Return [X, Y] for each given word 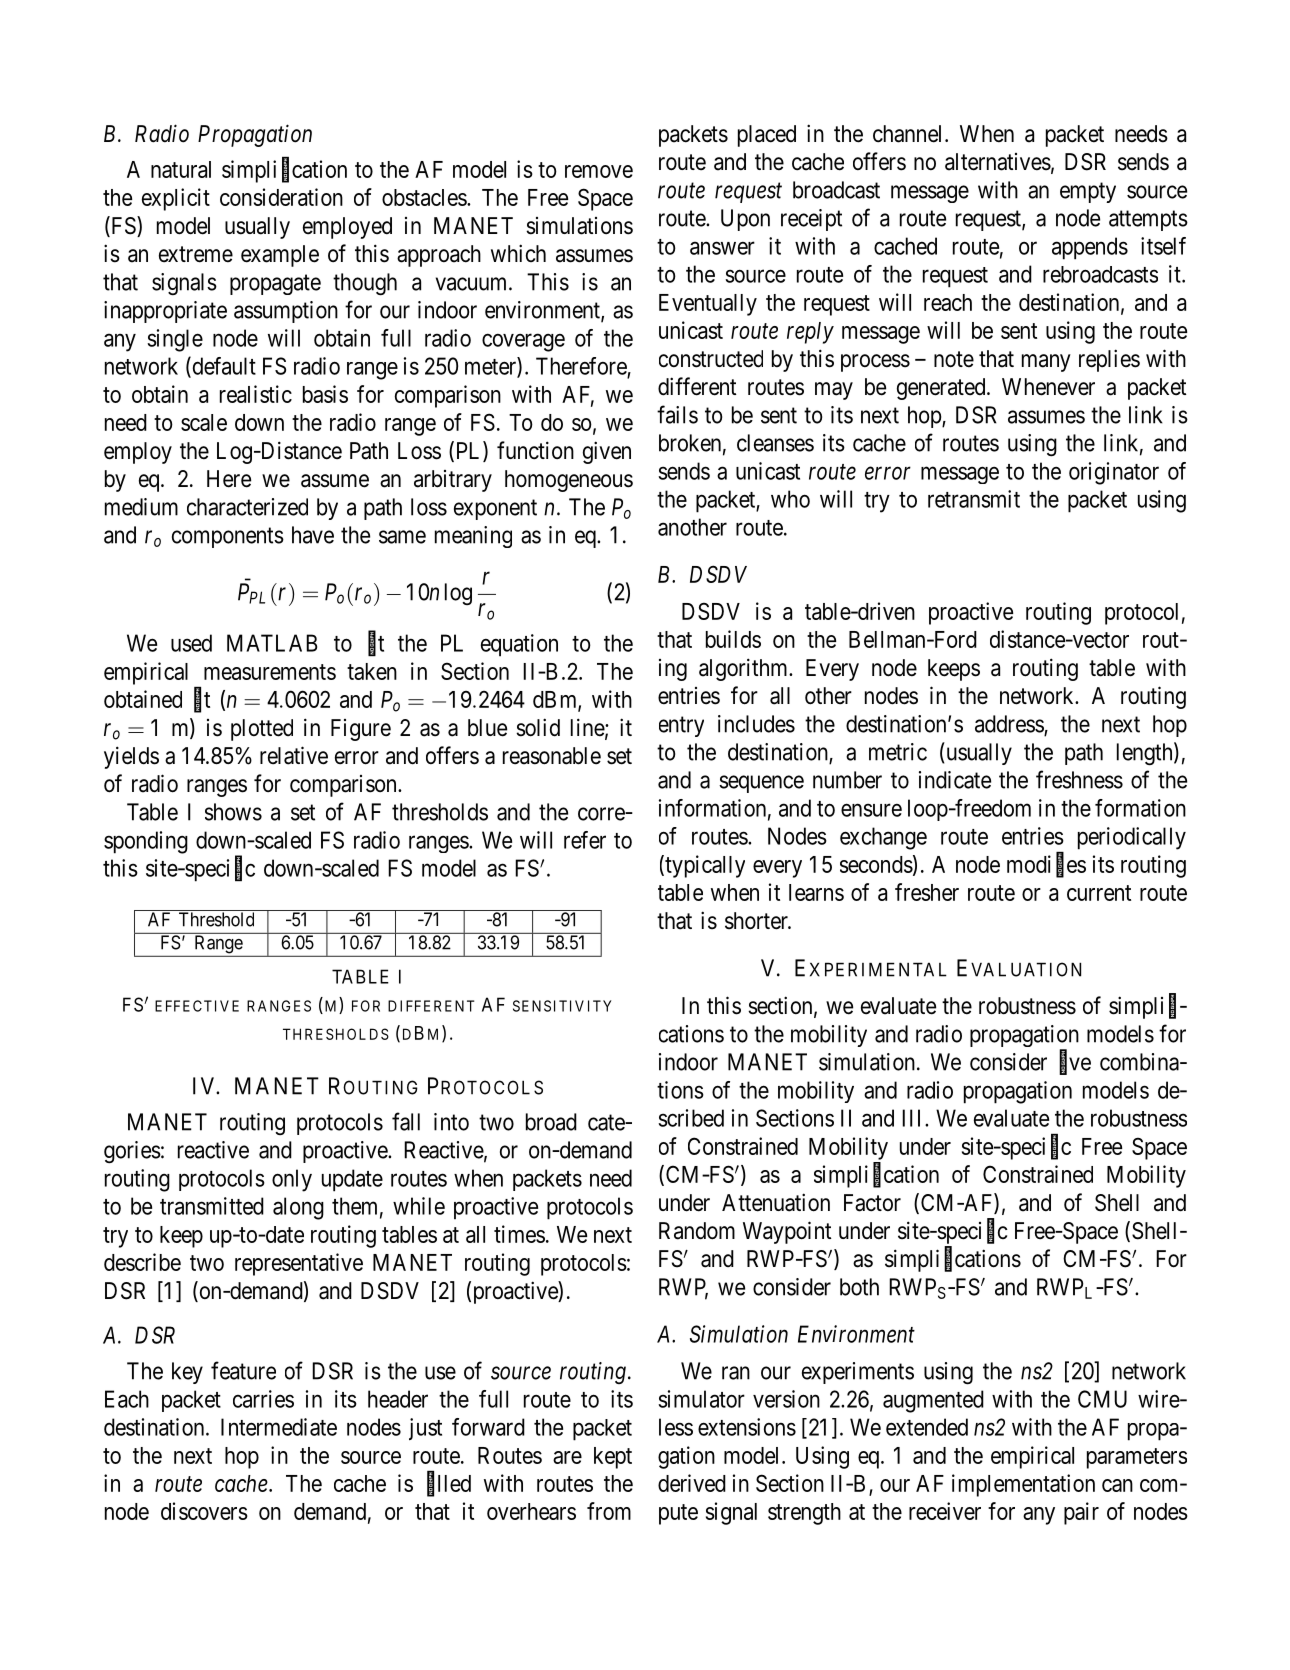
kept [613, 1458]
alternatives [998, 162]
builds [733, 639]
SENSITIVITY [562, 1006]
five [1075, 1062]
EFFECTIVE [197, 1006]
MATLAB [272, 643]
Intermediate [279, 1427]
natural [181, 169]
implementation [1023, 1485]
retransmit [974, 499]
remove [599, 171]
